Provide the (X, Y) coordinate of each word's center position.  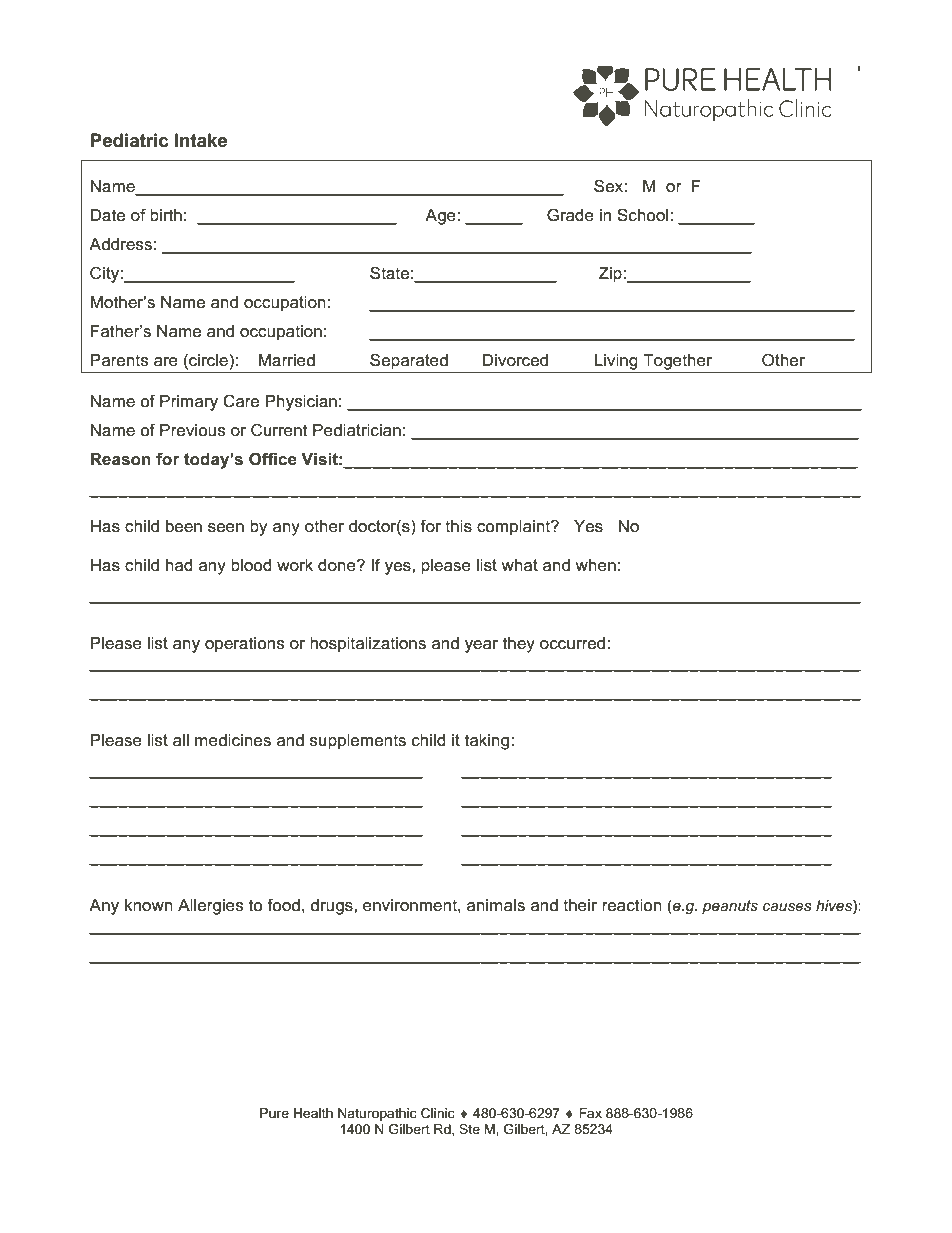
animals (496, 905)
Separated (409, 361)
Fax (590, 1113)
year (481, 646)
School (644, 215)
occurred (574, 643)
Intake (201, 140)
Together (677, 362)
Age (441, 217)
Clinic (438, 1113)
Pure (274, 1113)
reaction (632, 905)
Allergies (210, 907)
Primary (189, 403)
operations (244, 645)
